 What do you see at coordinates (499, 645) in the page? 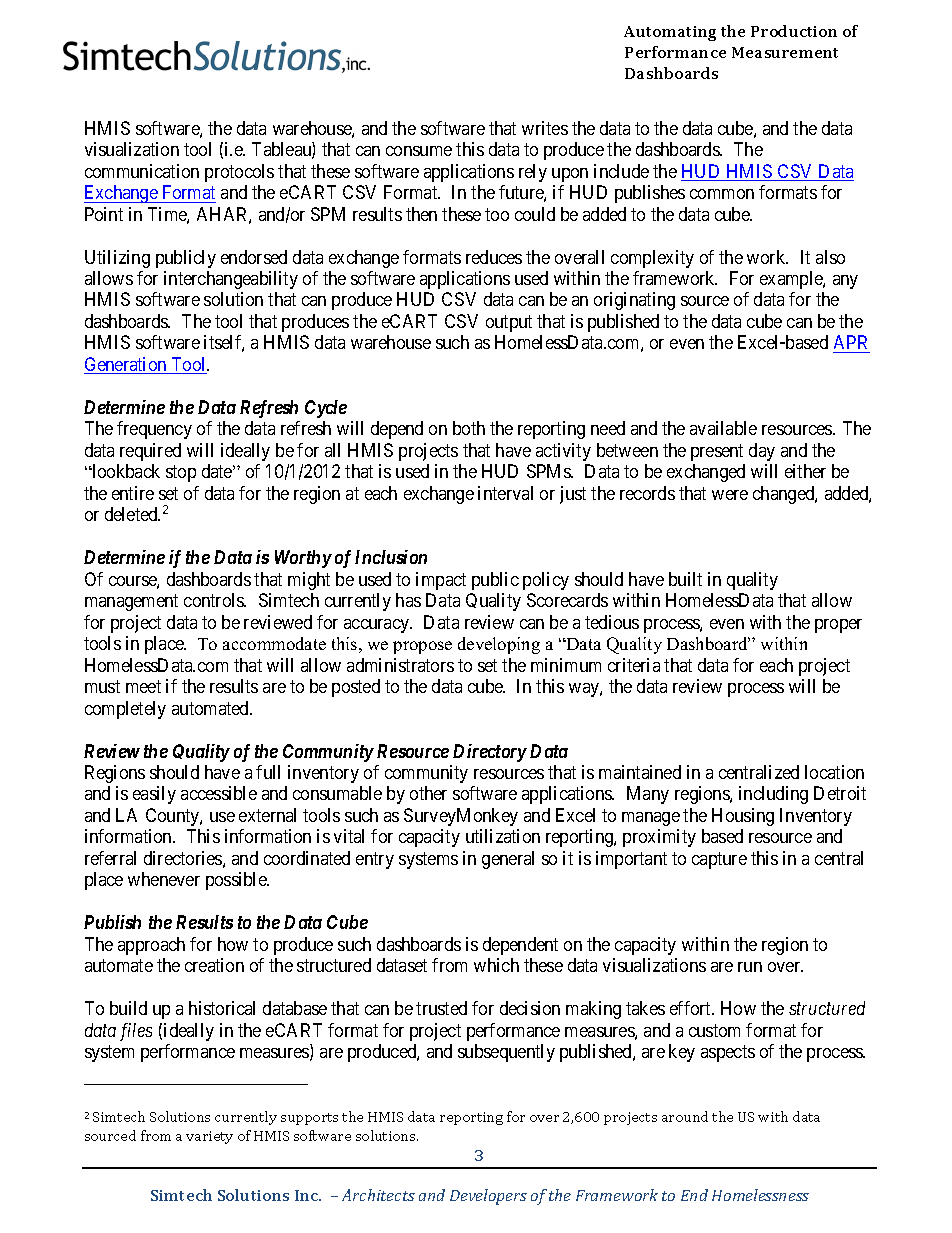
I see `developing` at bounding box center [499, 645].
